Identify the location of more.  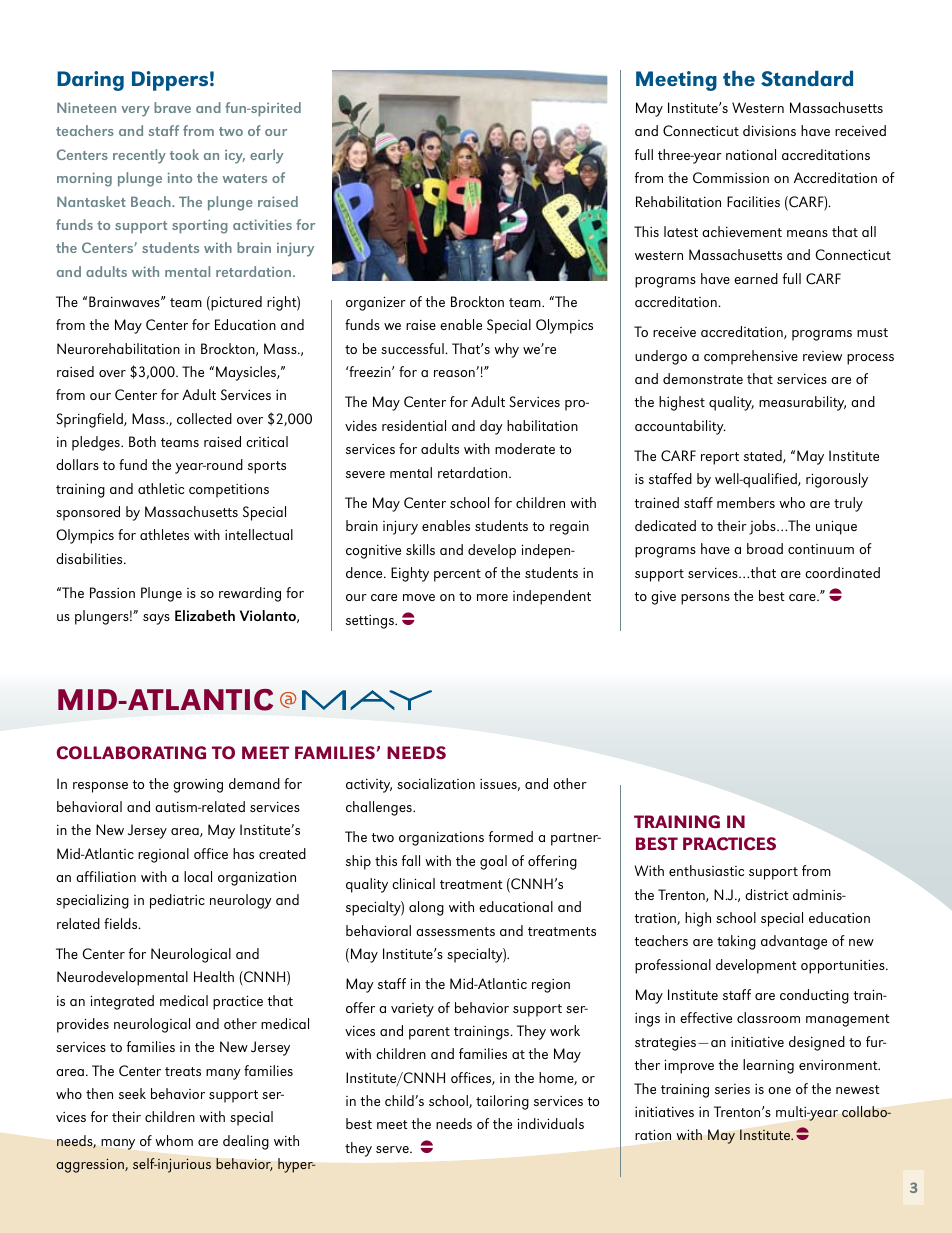
(492, 597).
